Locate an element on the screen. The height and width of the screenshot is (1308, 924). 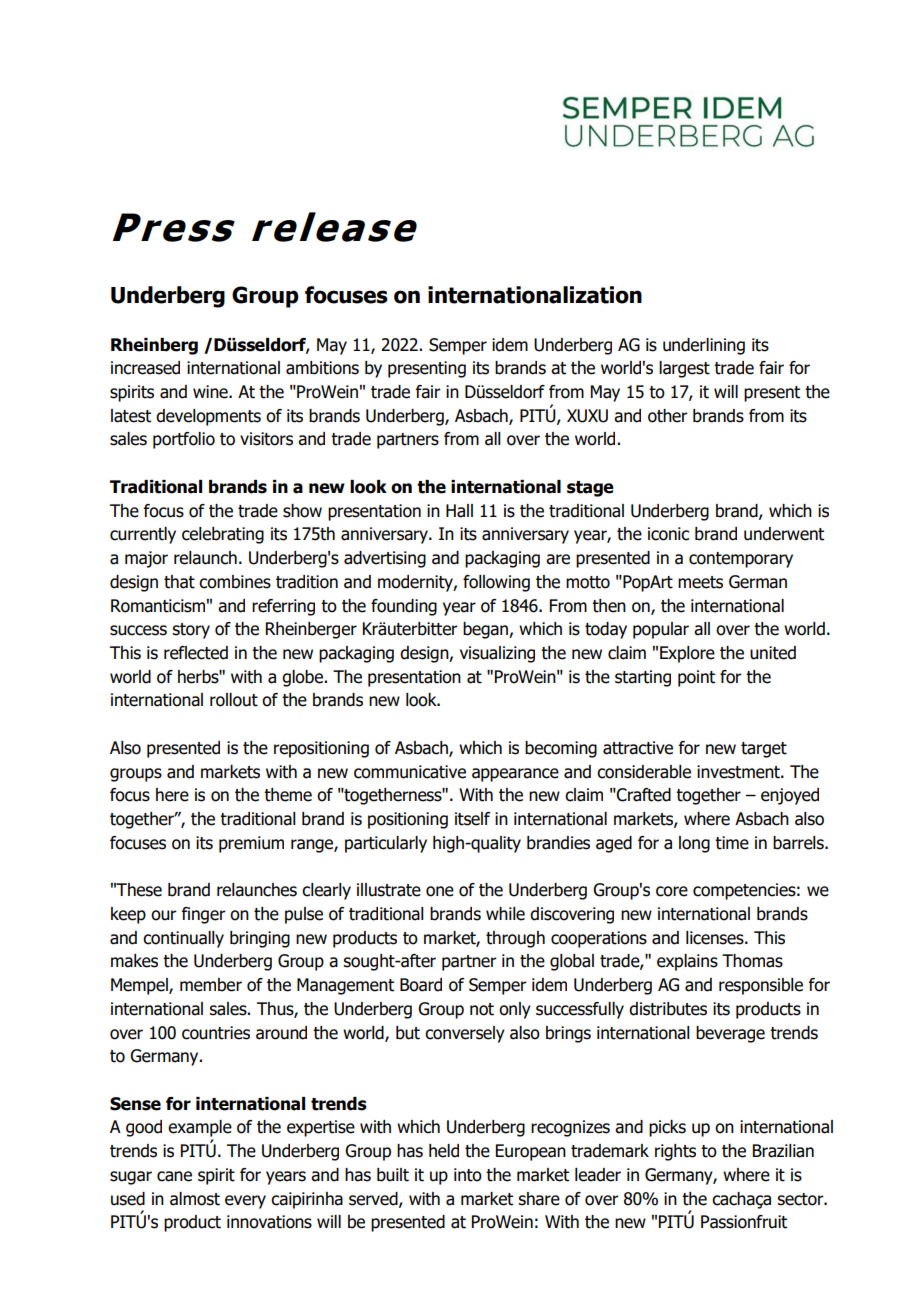
Explore is located at coordinates (687, 654).
